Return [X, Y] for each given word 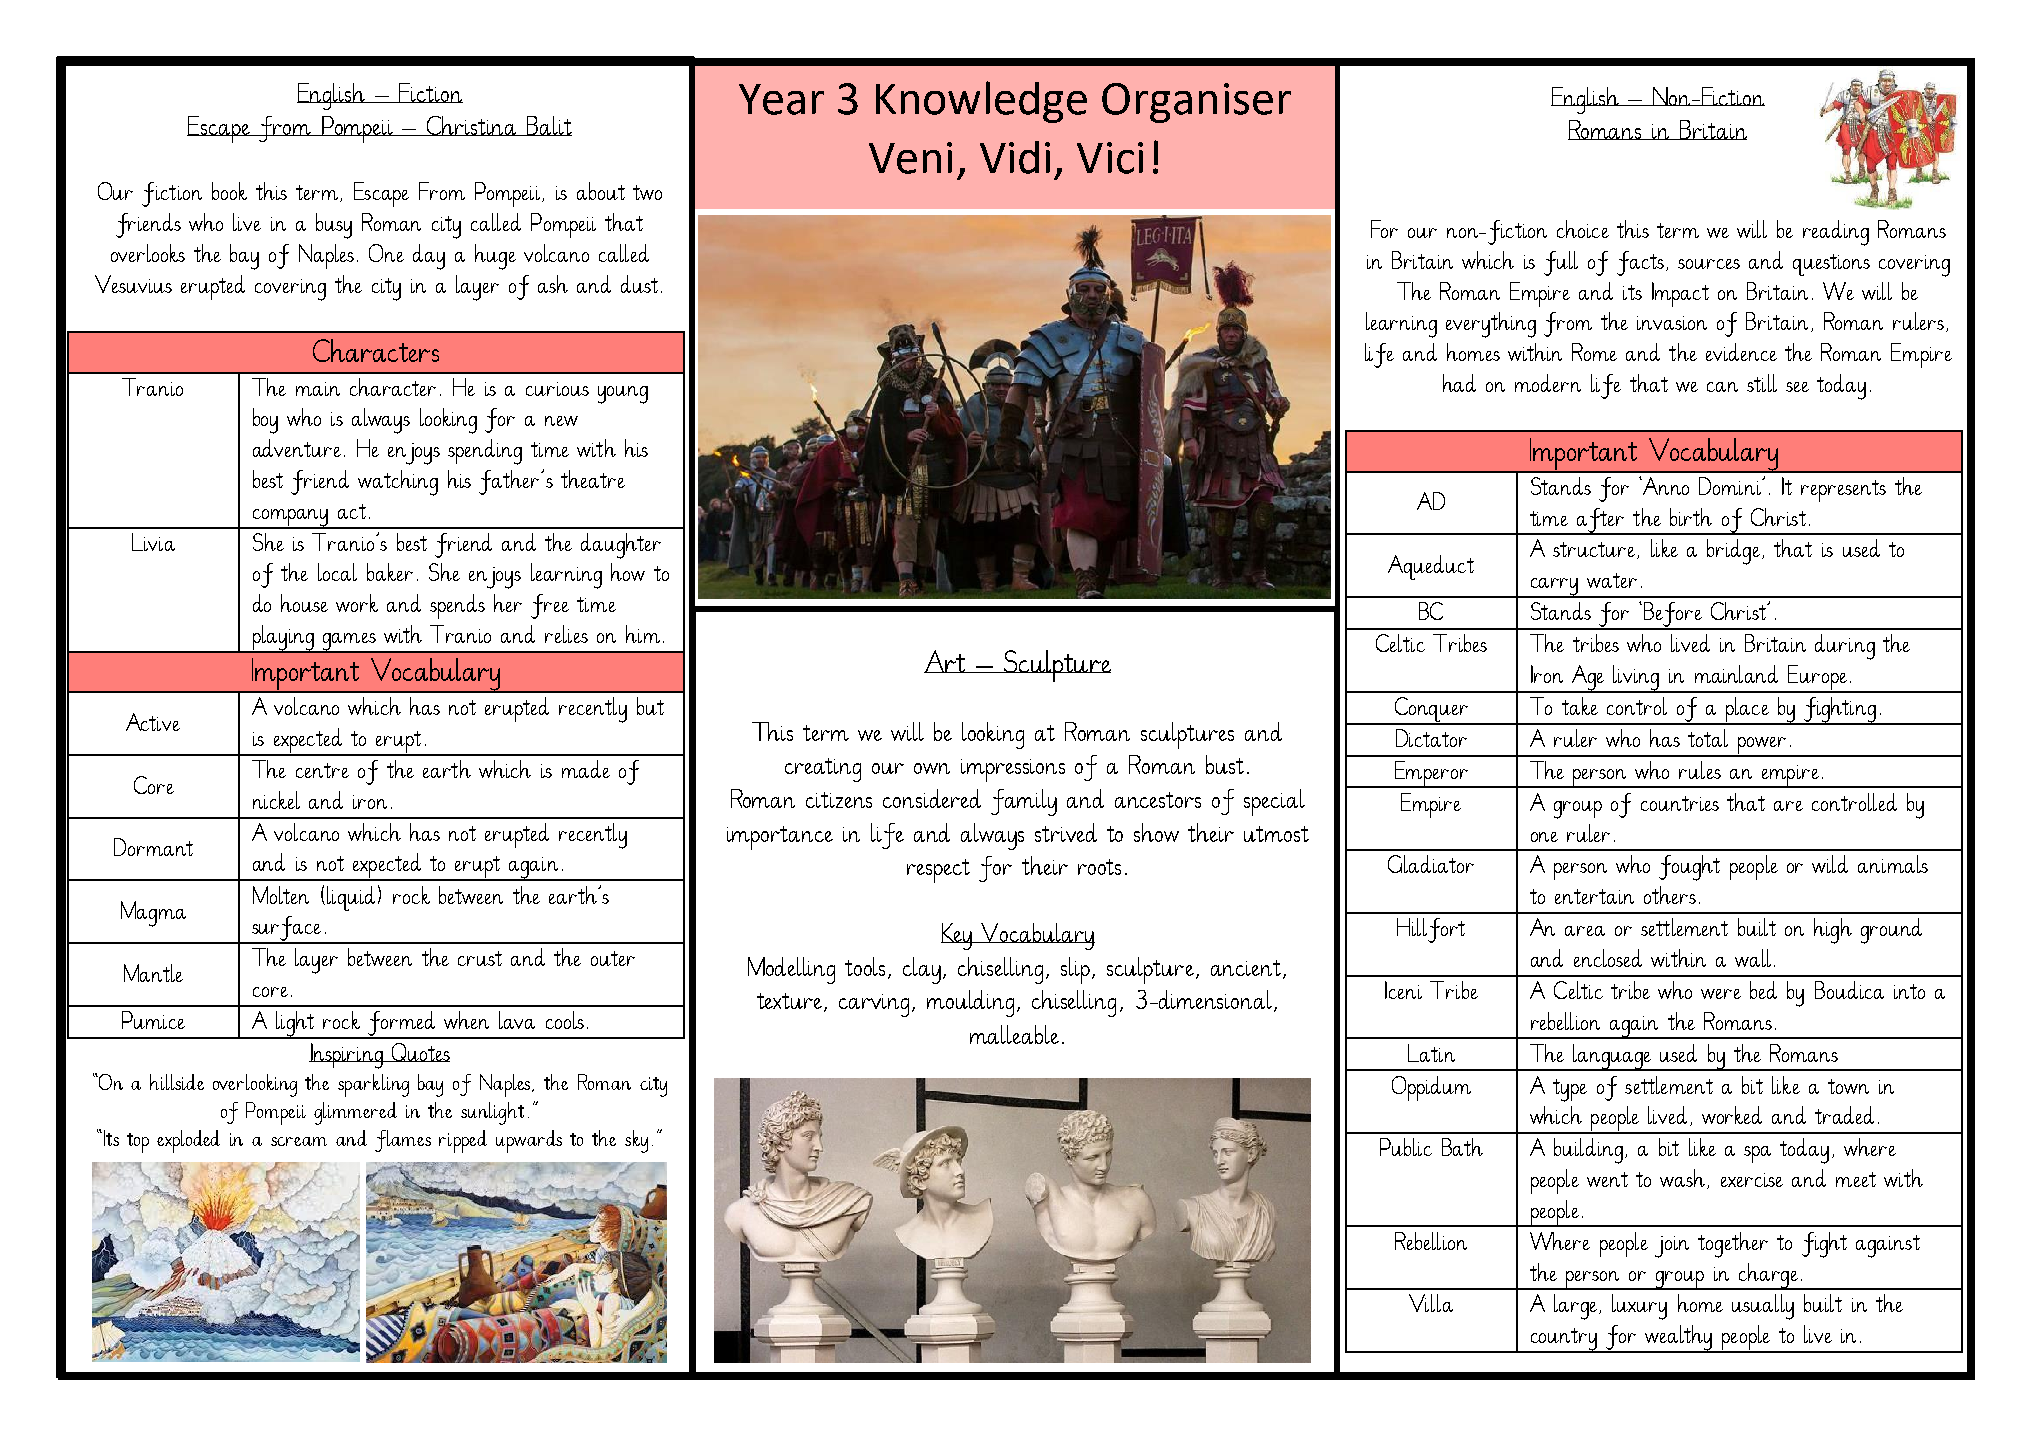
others [1670, 895]
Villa [1431, 1303]
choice [1583, 229]
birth [1691, 517]
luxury [1639, 1307]
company [290, 519]
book [229, 191]
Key [958, 936]
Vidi [1015, 157]
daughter [621, 546]
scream [299, 1141]
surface [287, 930]
